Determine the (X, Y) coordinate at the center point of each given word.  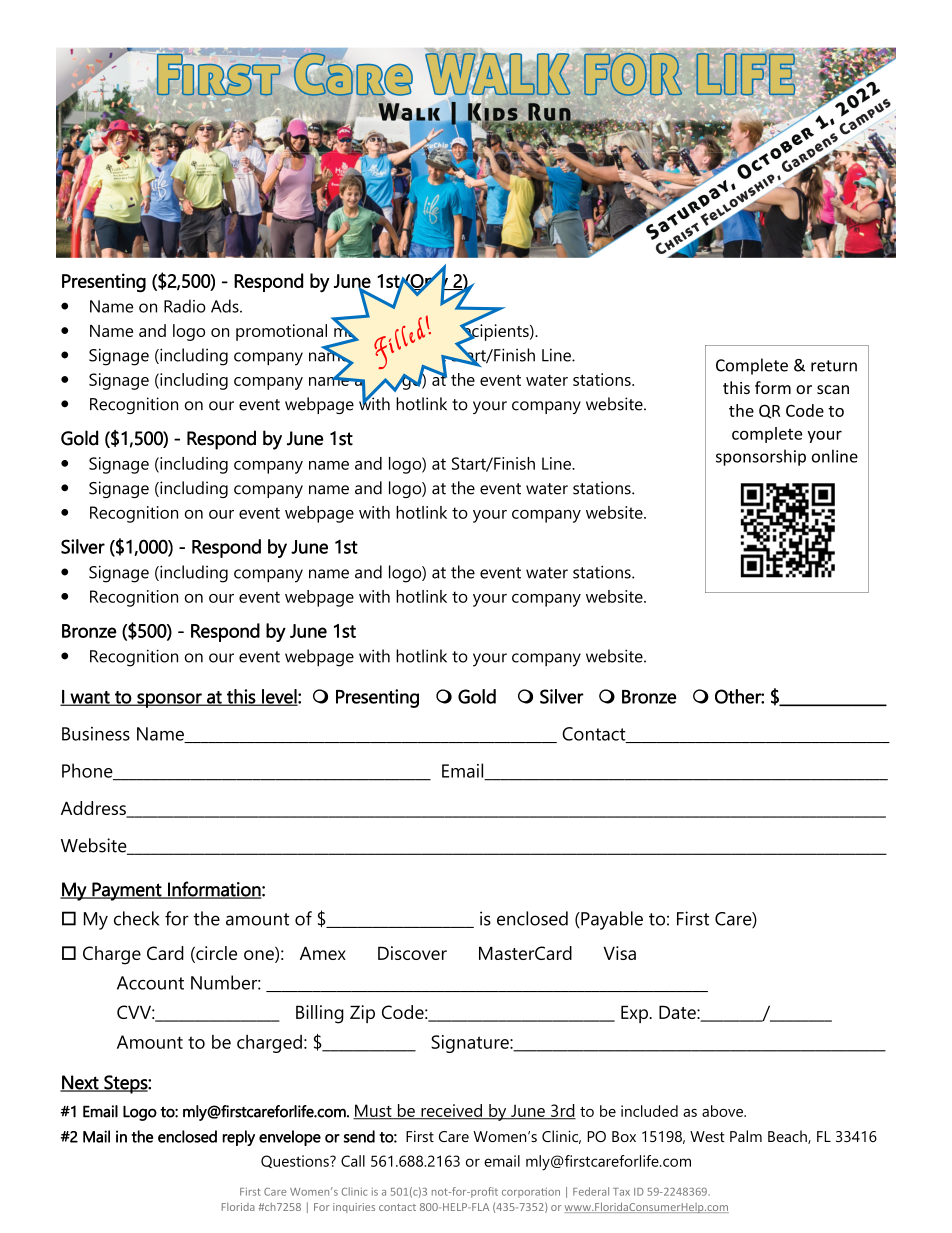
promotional (281, 332)
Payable (611, 920)
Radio (185, 306)
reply (238, 1138)
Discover (412, 953)
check (136, 918)
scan (833, 389)
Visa (619, 953)
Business (96, 734)
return (834, 366)
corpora (522, 1194)
